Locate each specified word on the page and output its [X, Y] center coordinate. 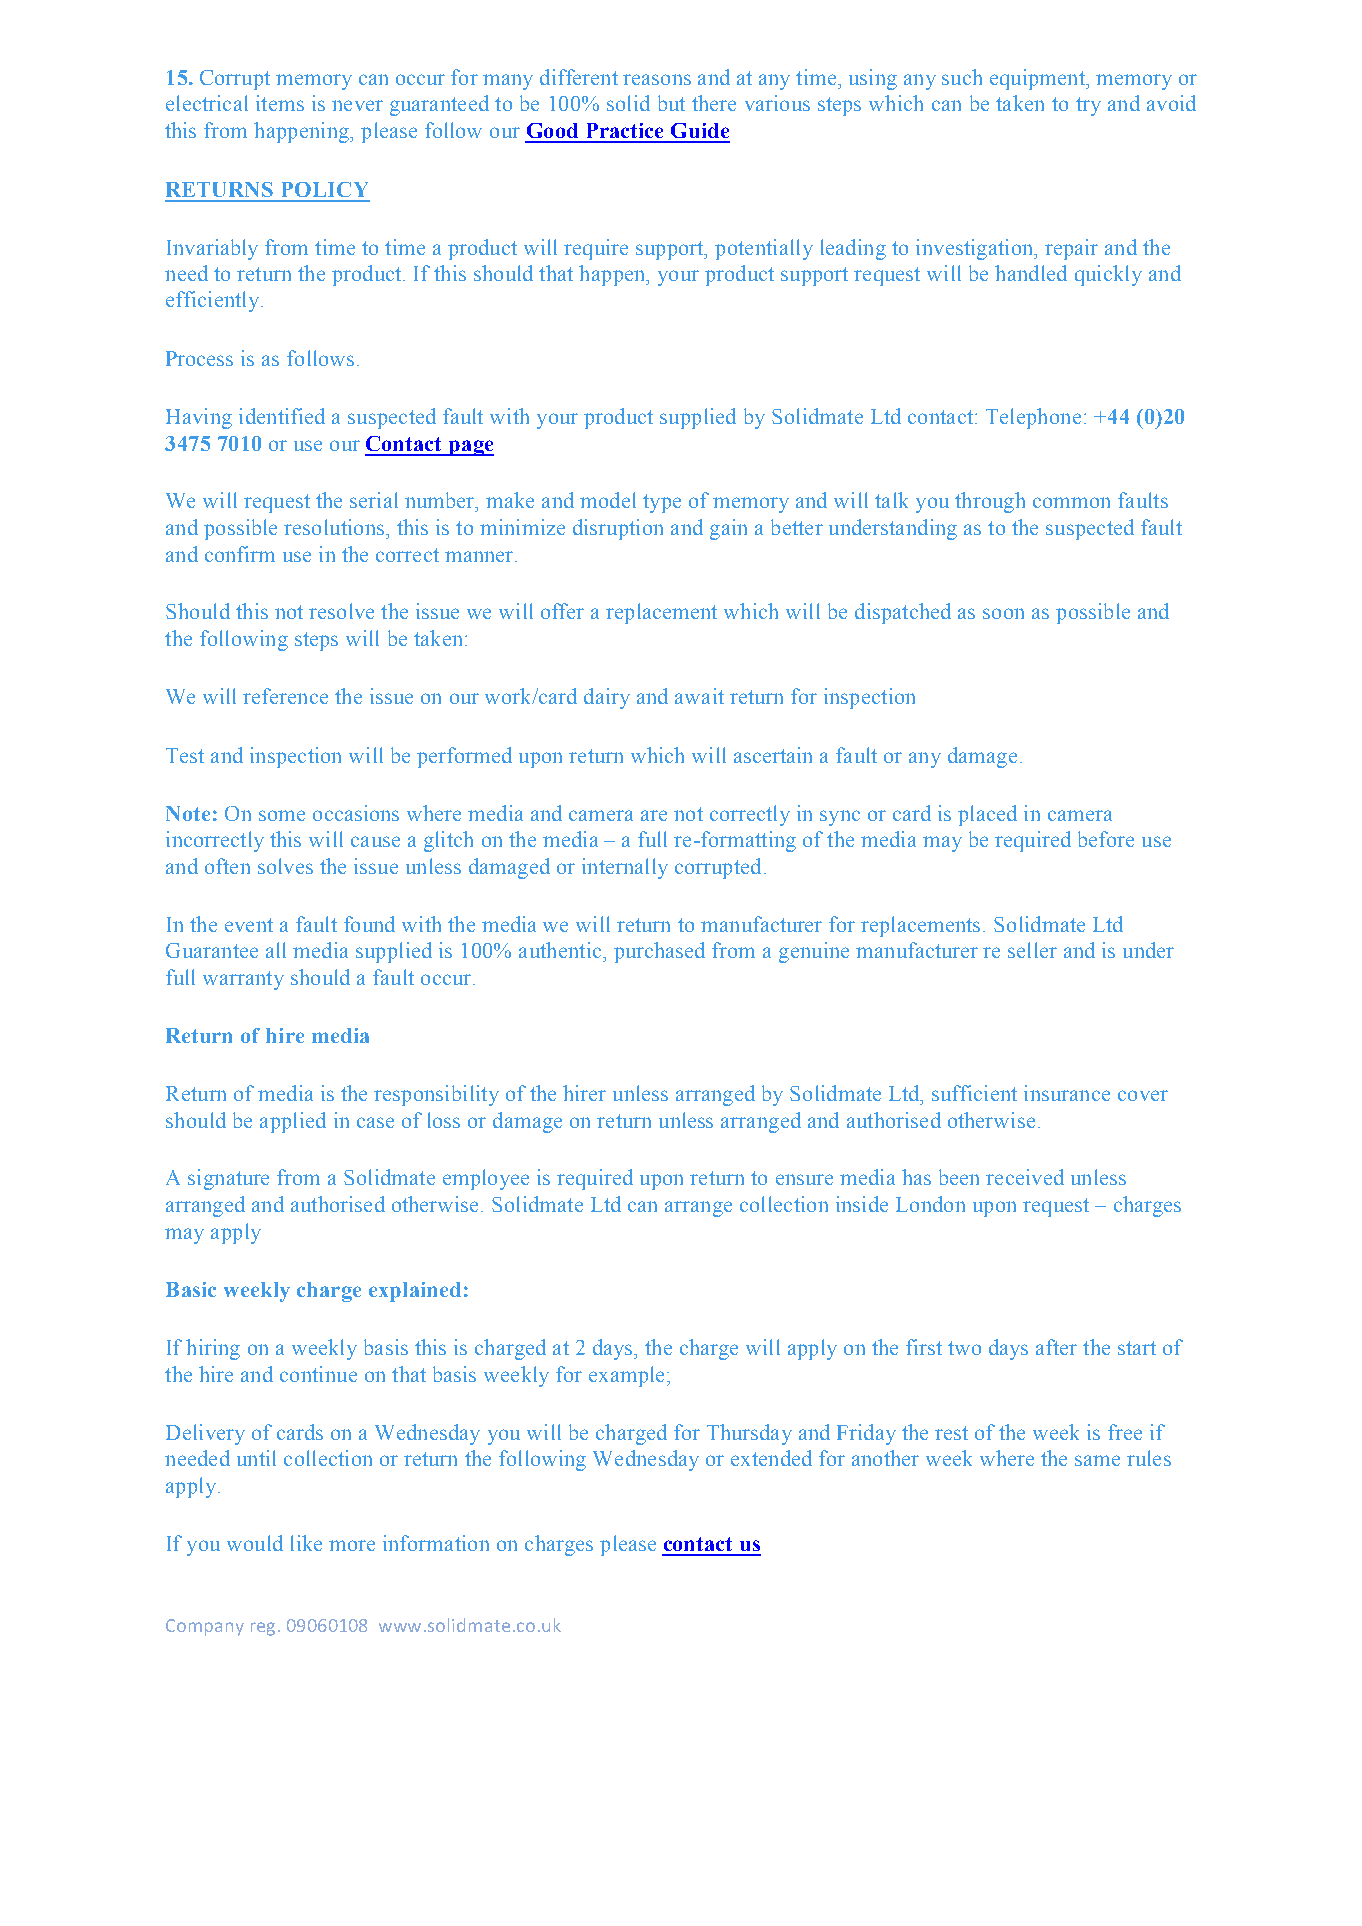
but [671, 103]
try [1088, 106]
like [306, 1543]
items [280, 103]
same [1097, 1460]
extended [771, 1458]
